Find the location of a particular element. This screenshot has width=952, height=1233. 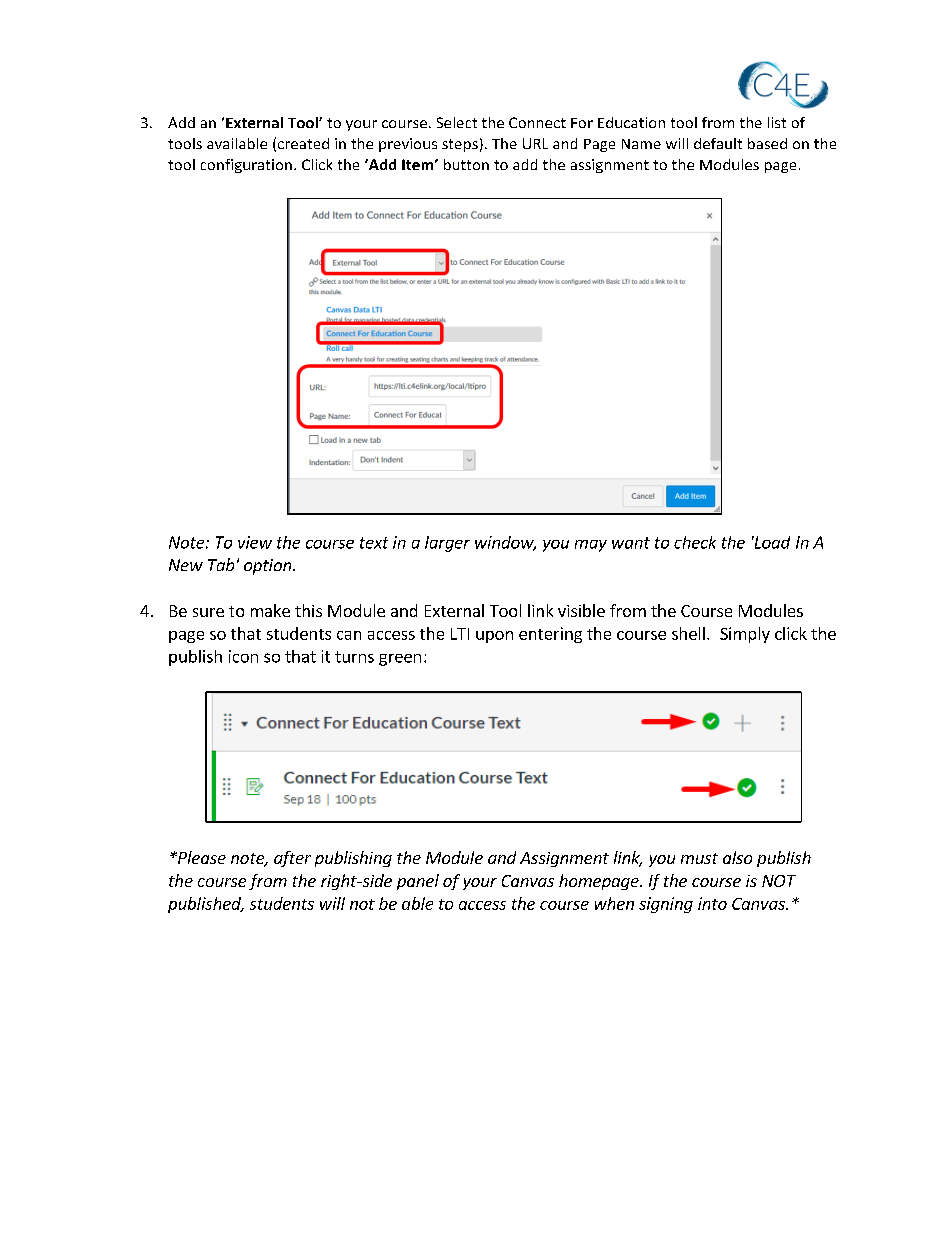

upon is located at coordinates (494, 637).
